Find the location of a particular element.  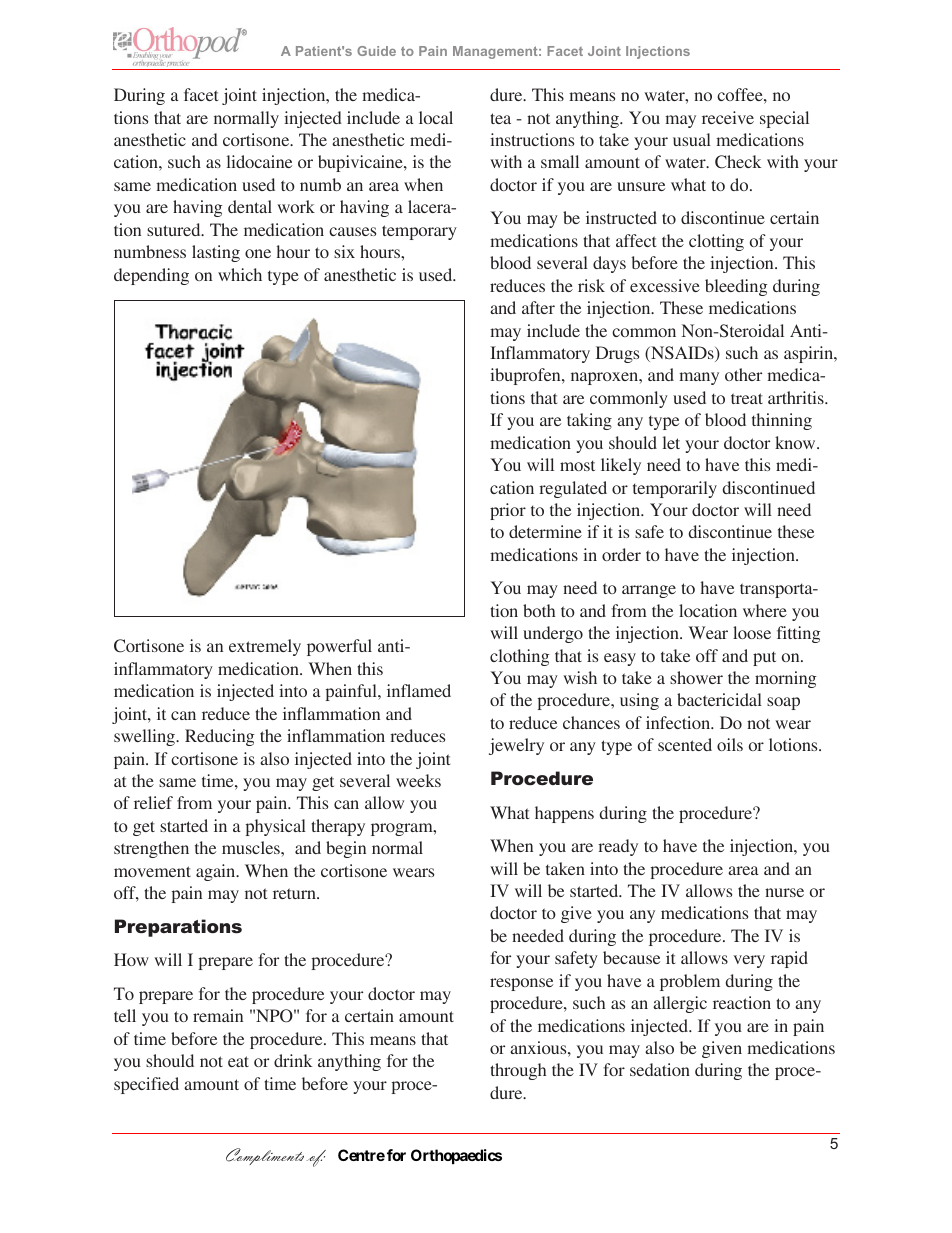

Compliments is located at coordinates (265, 1156).
